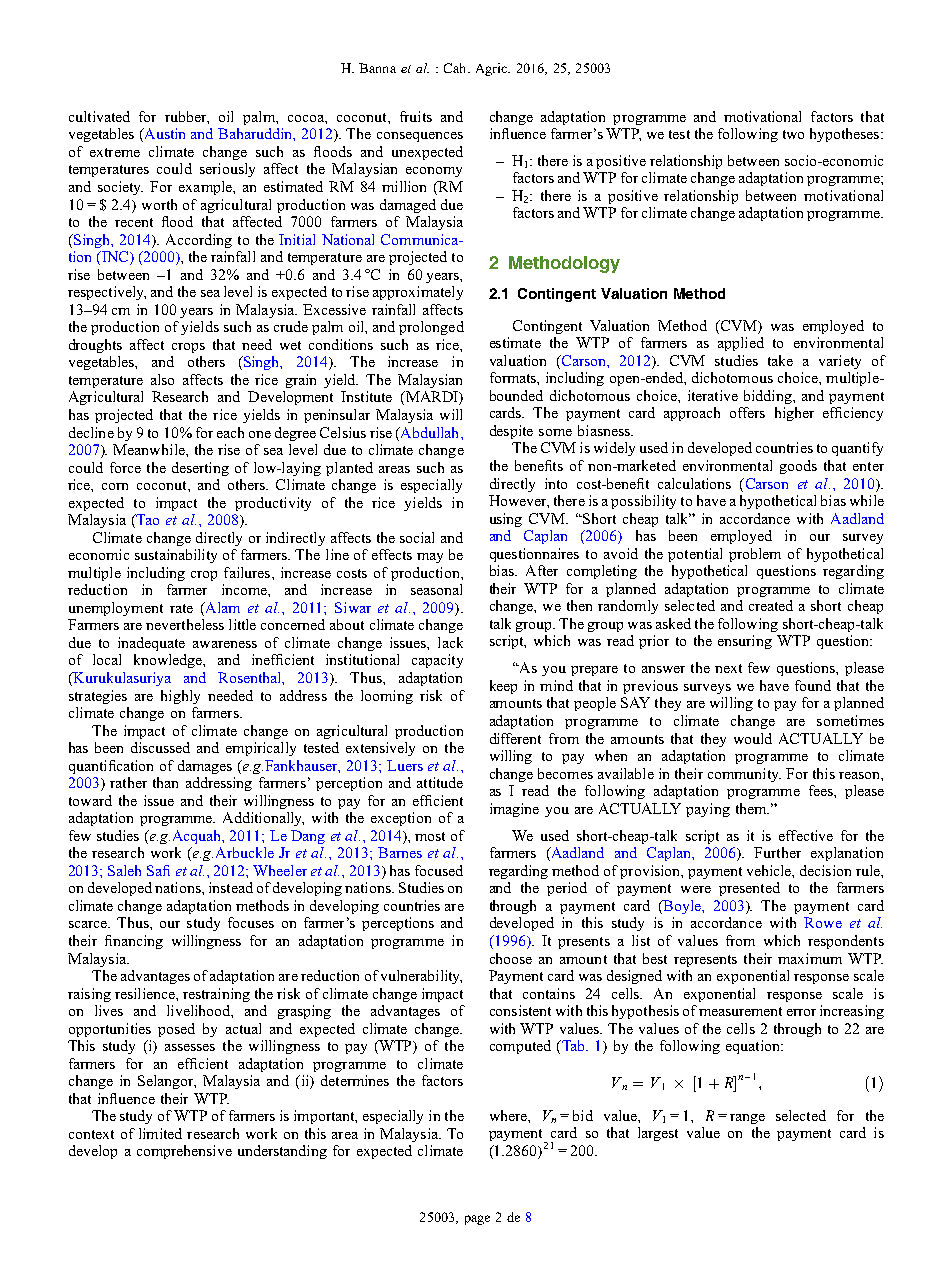 This screenshot has height=1270, width=952. I want to click on Cah, so click(456, 68).
